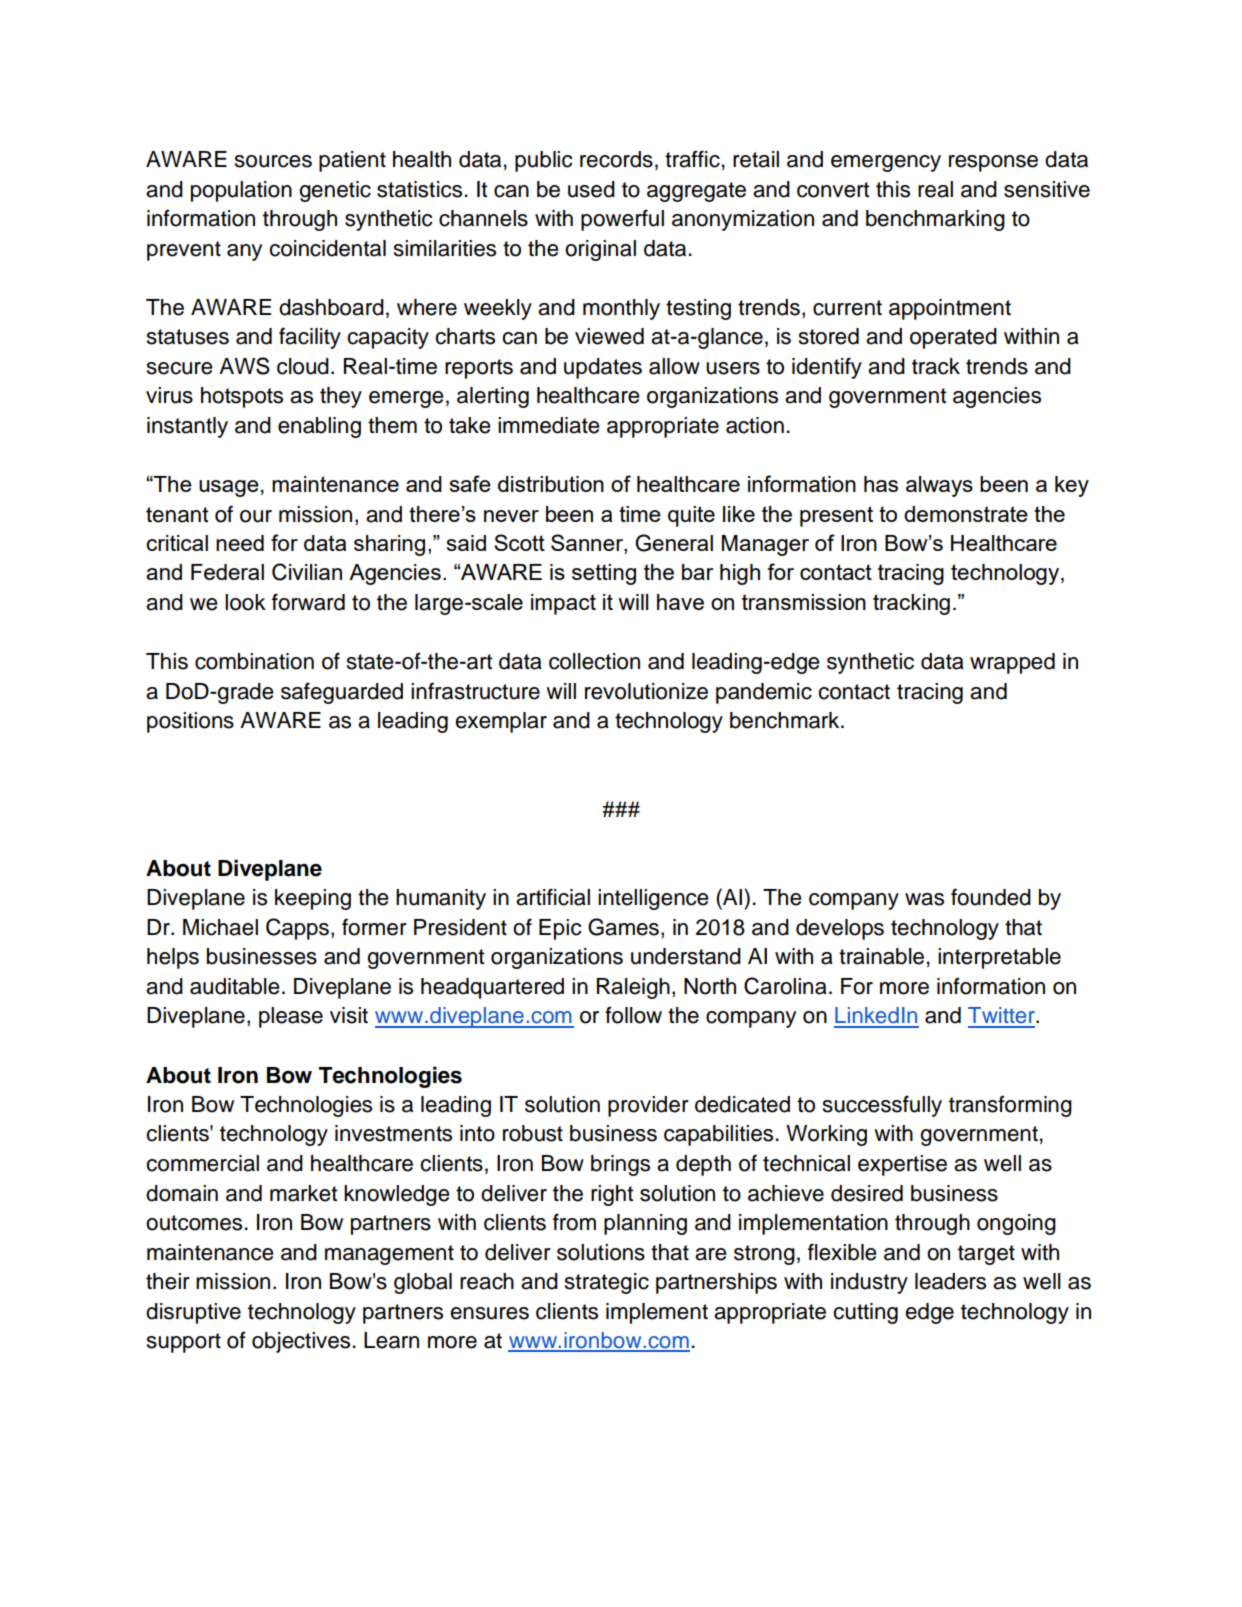 The height and width of the screenshot is (1607, 1242). I want to click on response, so click(993, 163).
